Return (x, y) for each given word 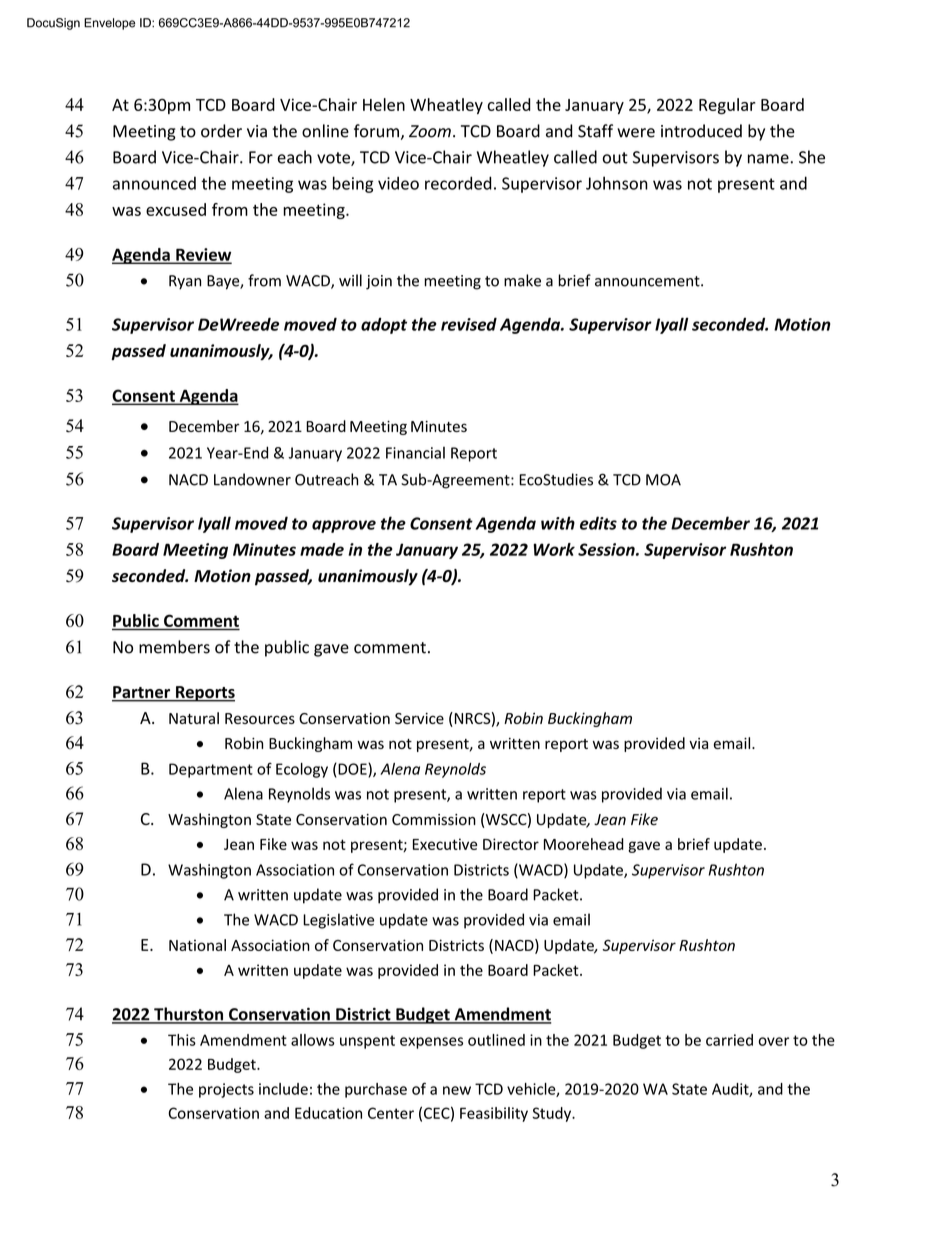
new (457, 1090)
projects (226, 1090)
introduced (701, 131)
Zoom (430, 131)
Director (511, 844)
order (221, 131)
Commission (434, 820)
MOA (663, 480)
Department (211, 770)
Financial (415, 453)
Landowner (252, 479)
